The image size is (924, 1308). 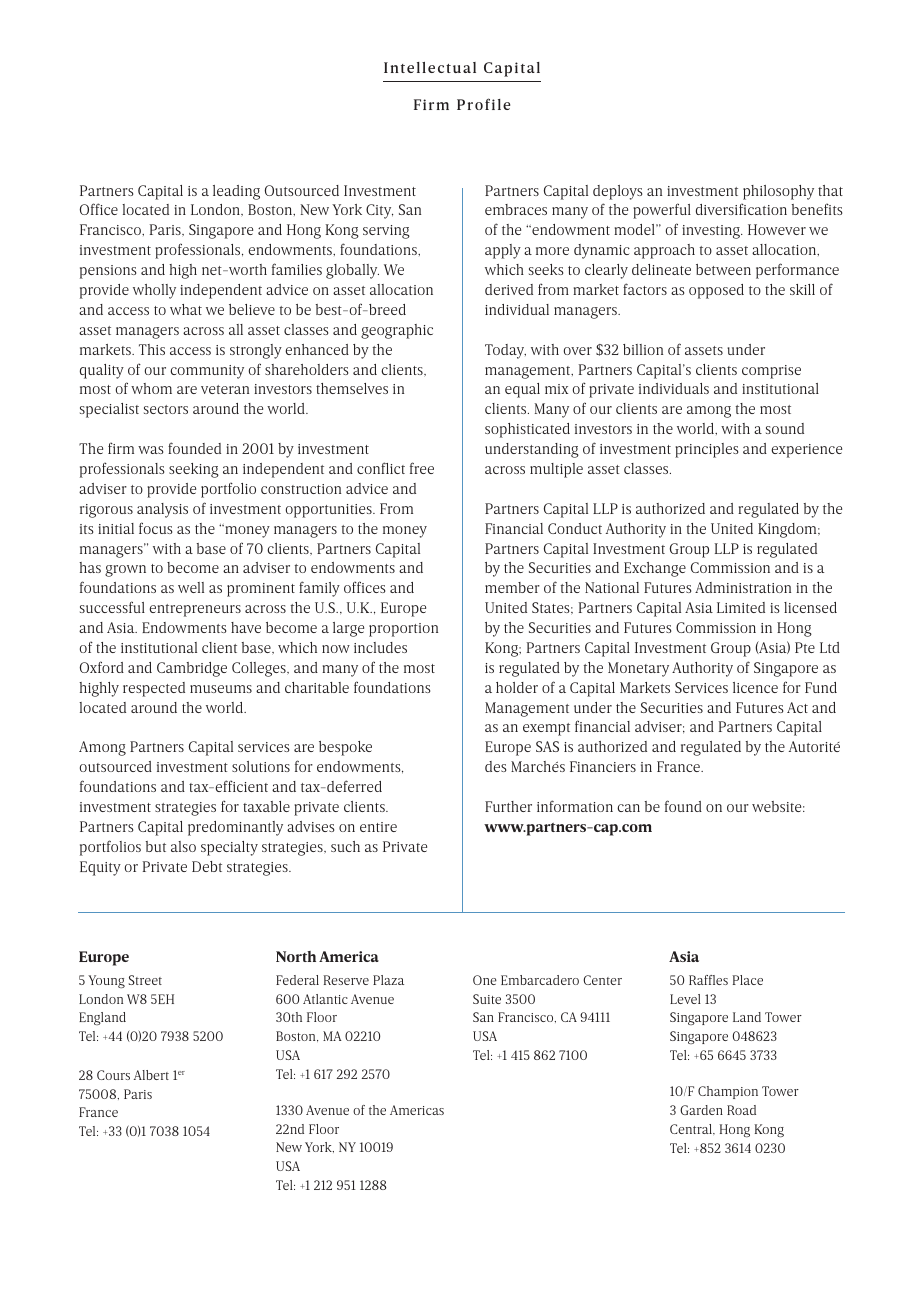 What do you see at coordinates (778, 192) in the screenshot?
I see `philosophy` at bounding box center [778, 192].
